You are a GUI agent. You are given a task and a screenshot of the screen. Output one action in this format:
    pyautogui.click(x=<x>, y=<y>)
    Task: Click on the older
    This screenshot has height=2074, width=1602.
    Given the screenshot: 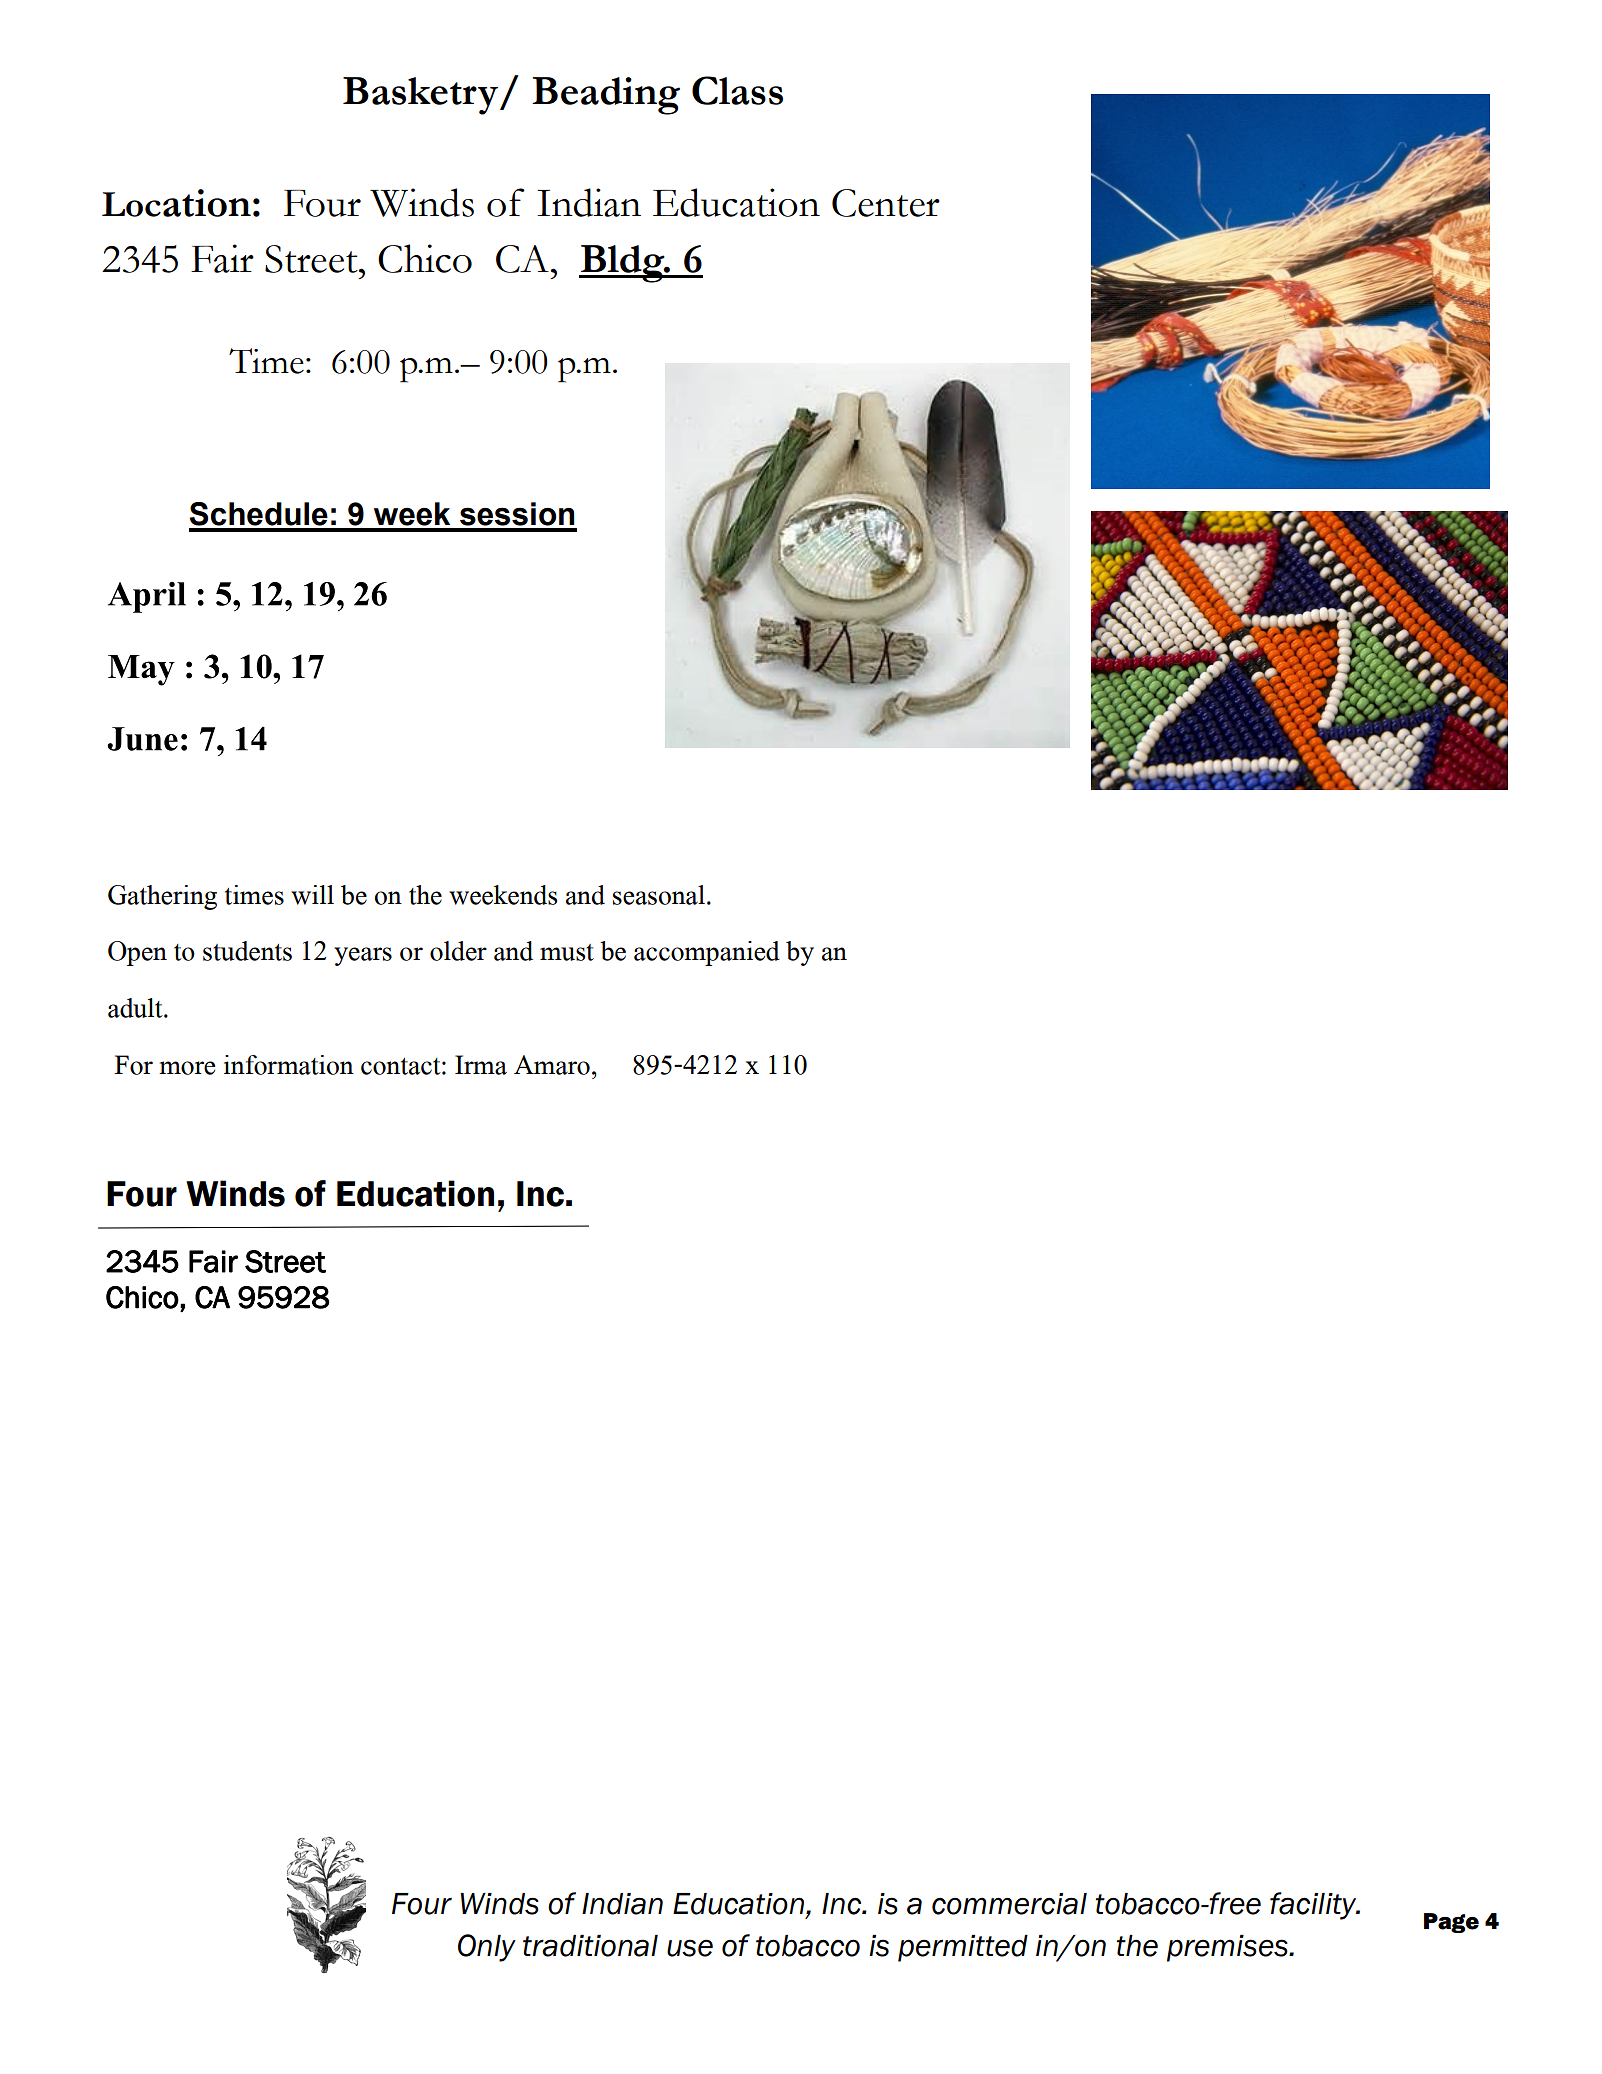 What is the action you would take?
    pyautogui.click(x=458, y=951)
